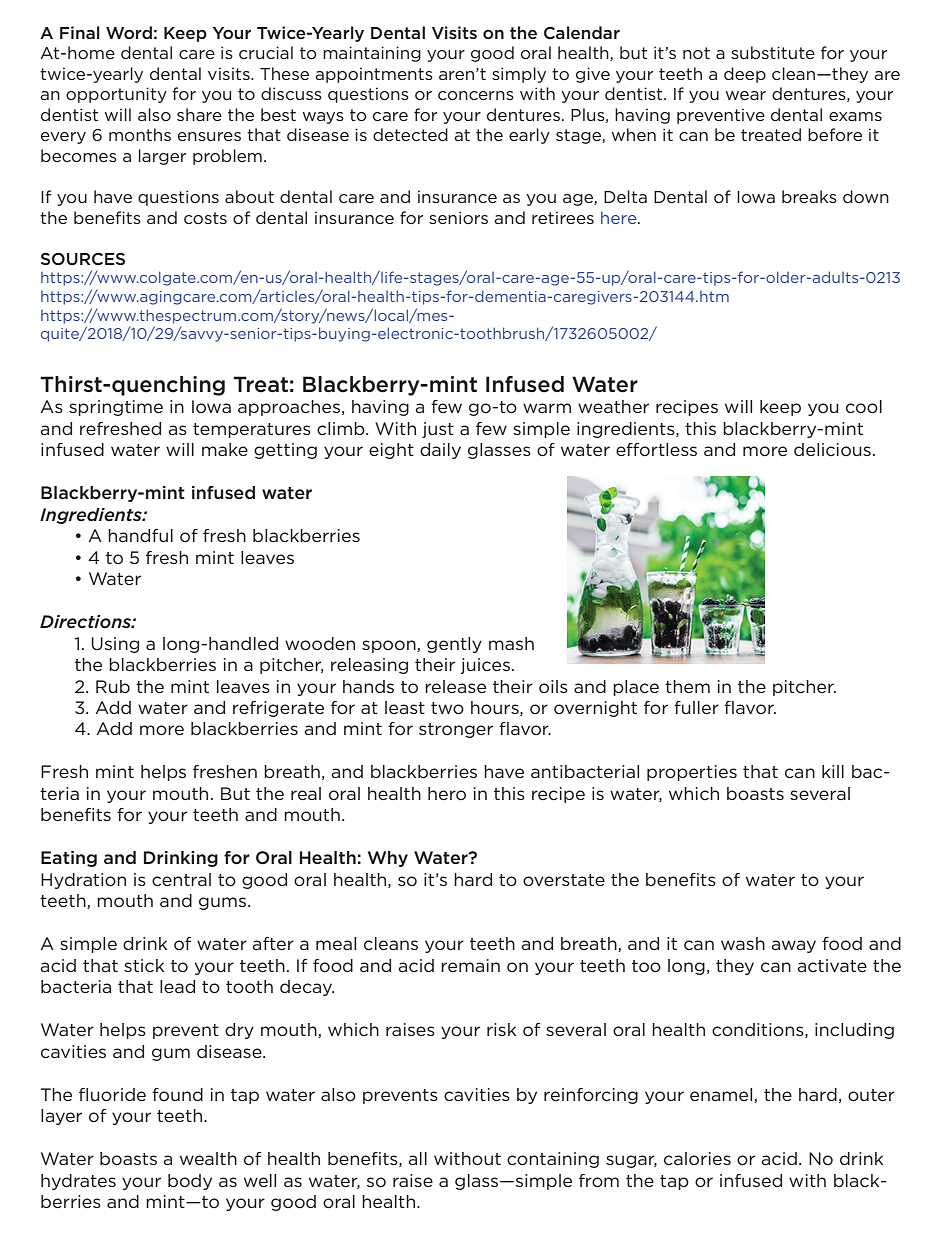 The image size is (952, 1233). What do you see at coordinates (129, 32) in the screenshot?
I see `Word` at bounding box center [129, 32].
